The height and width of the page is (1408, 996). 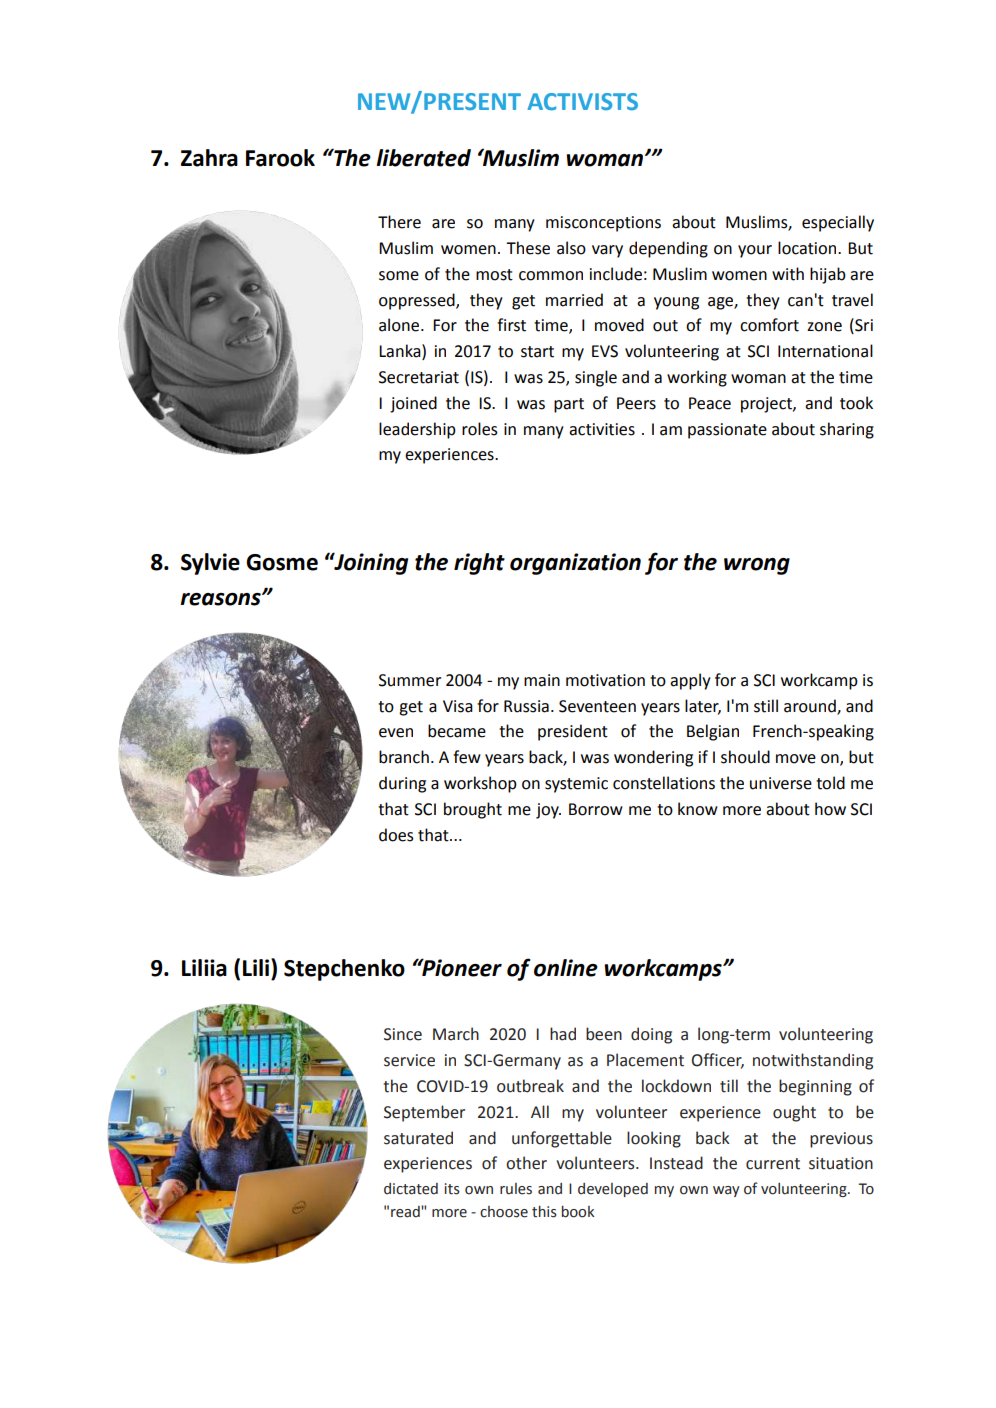 I want to click on reasons, so click(x=221, y=599).
